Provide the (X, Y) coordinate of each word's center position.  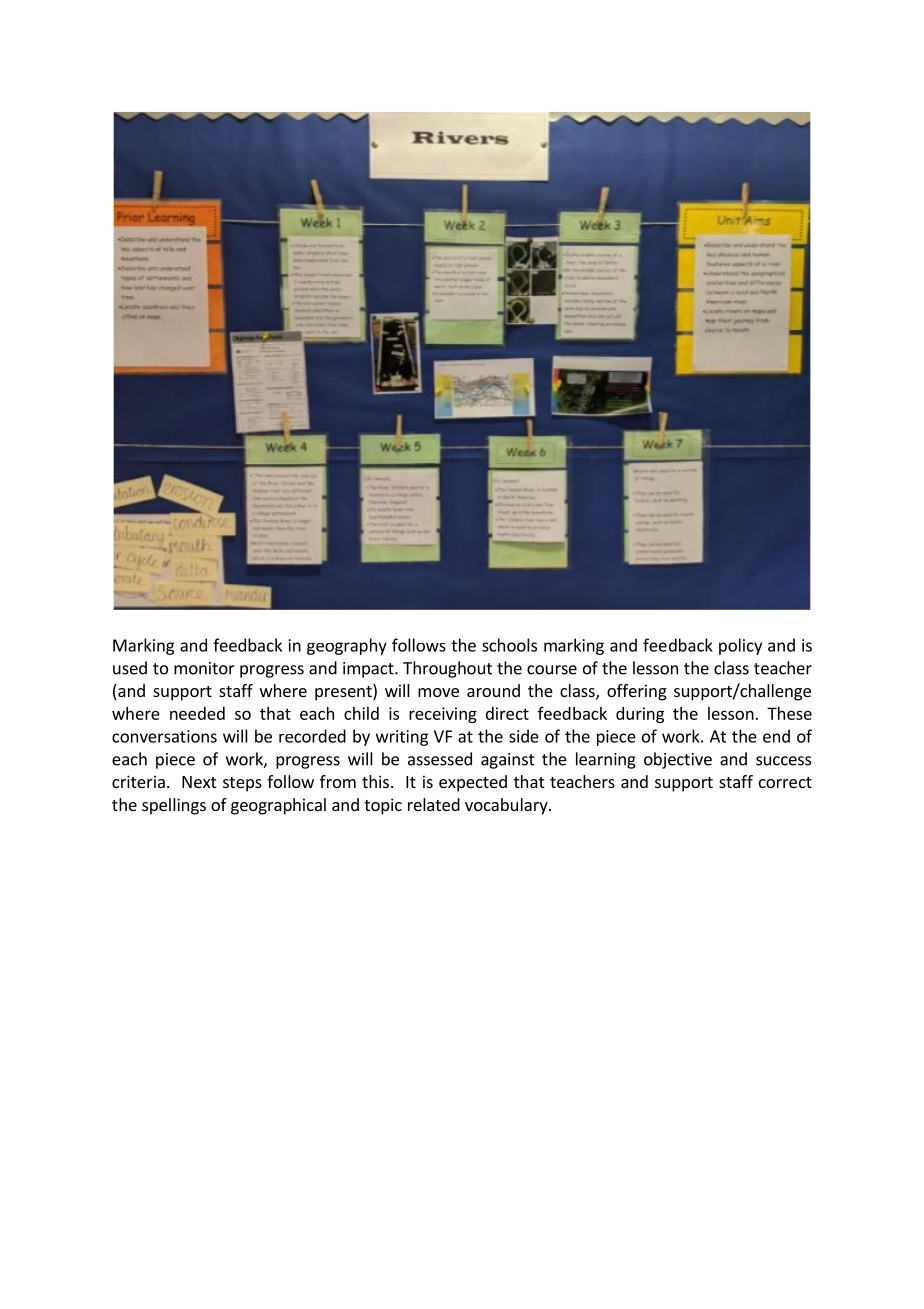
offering (637, 692)
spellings (174, 806)
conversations (164, 736)
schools (509, 645)
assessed (440, 759)
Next (199, 782)
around (493, 690)
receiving (443, 715)
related (434, 804)
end (776, 736)
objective (678, 760)
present (344, 692)
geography (347, 646)
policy (740, 646)
